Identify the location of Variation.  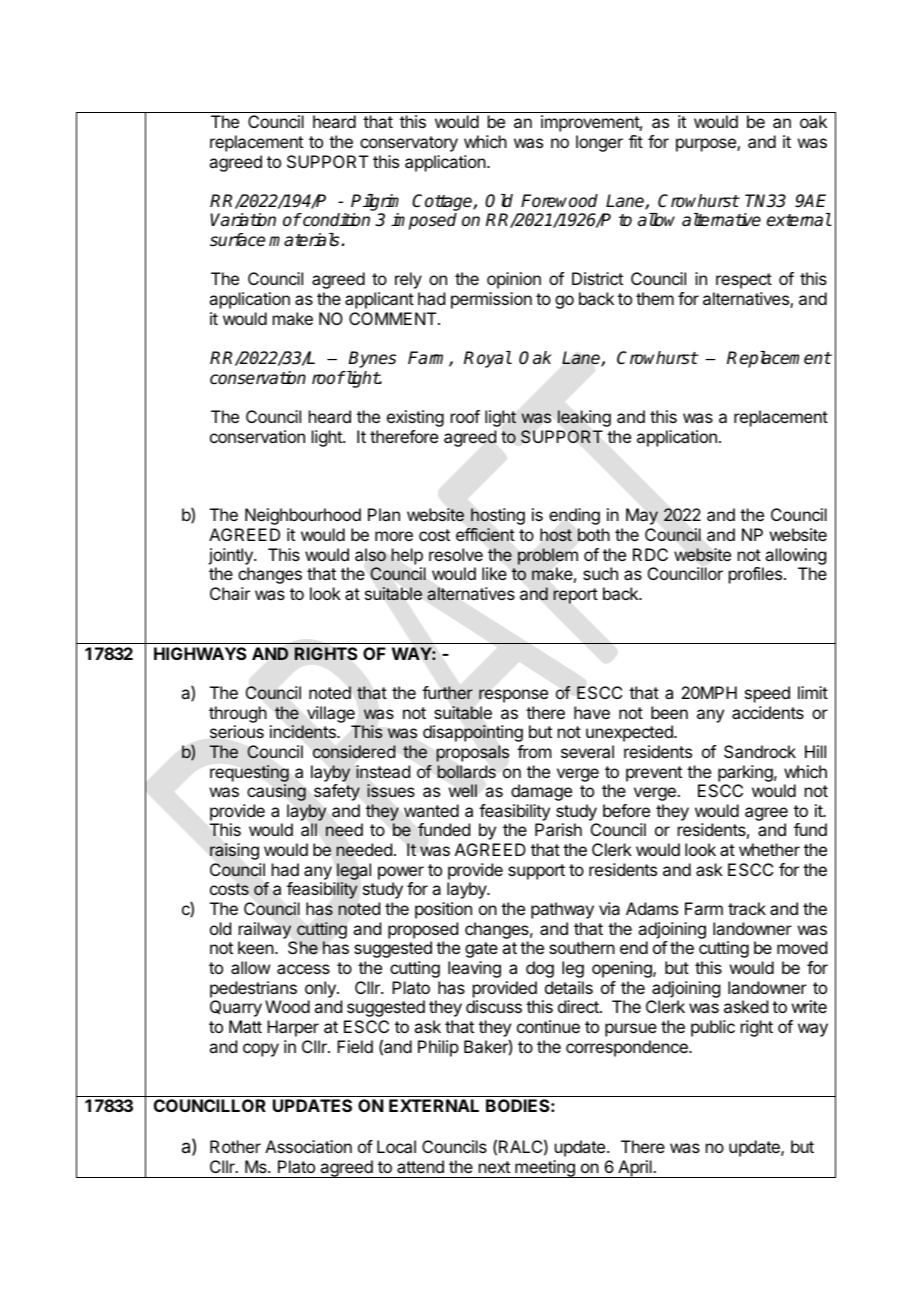
(243, 220).
